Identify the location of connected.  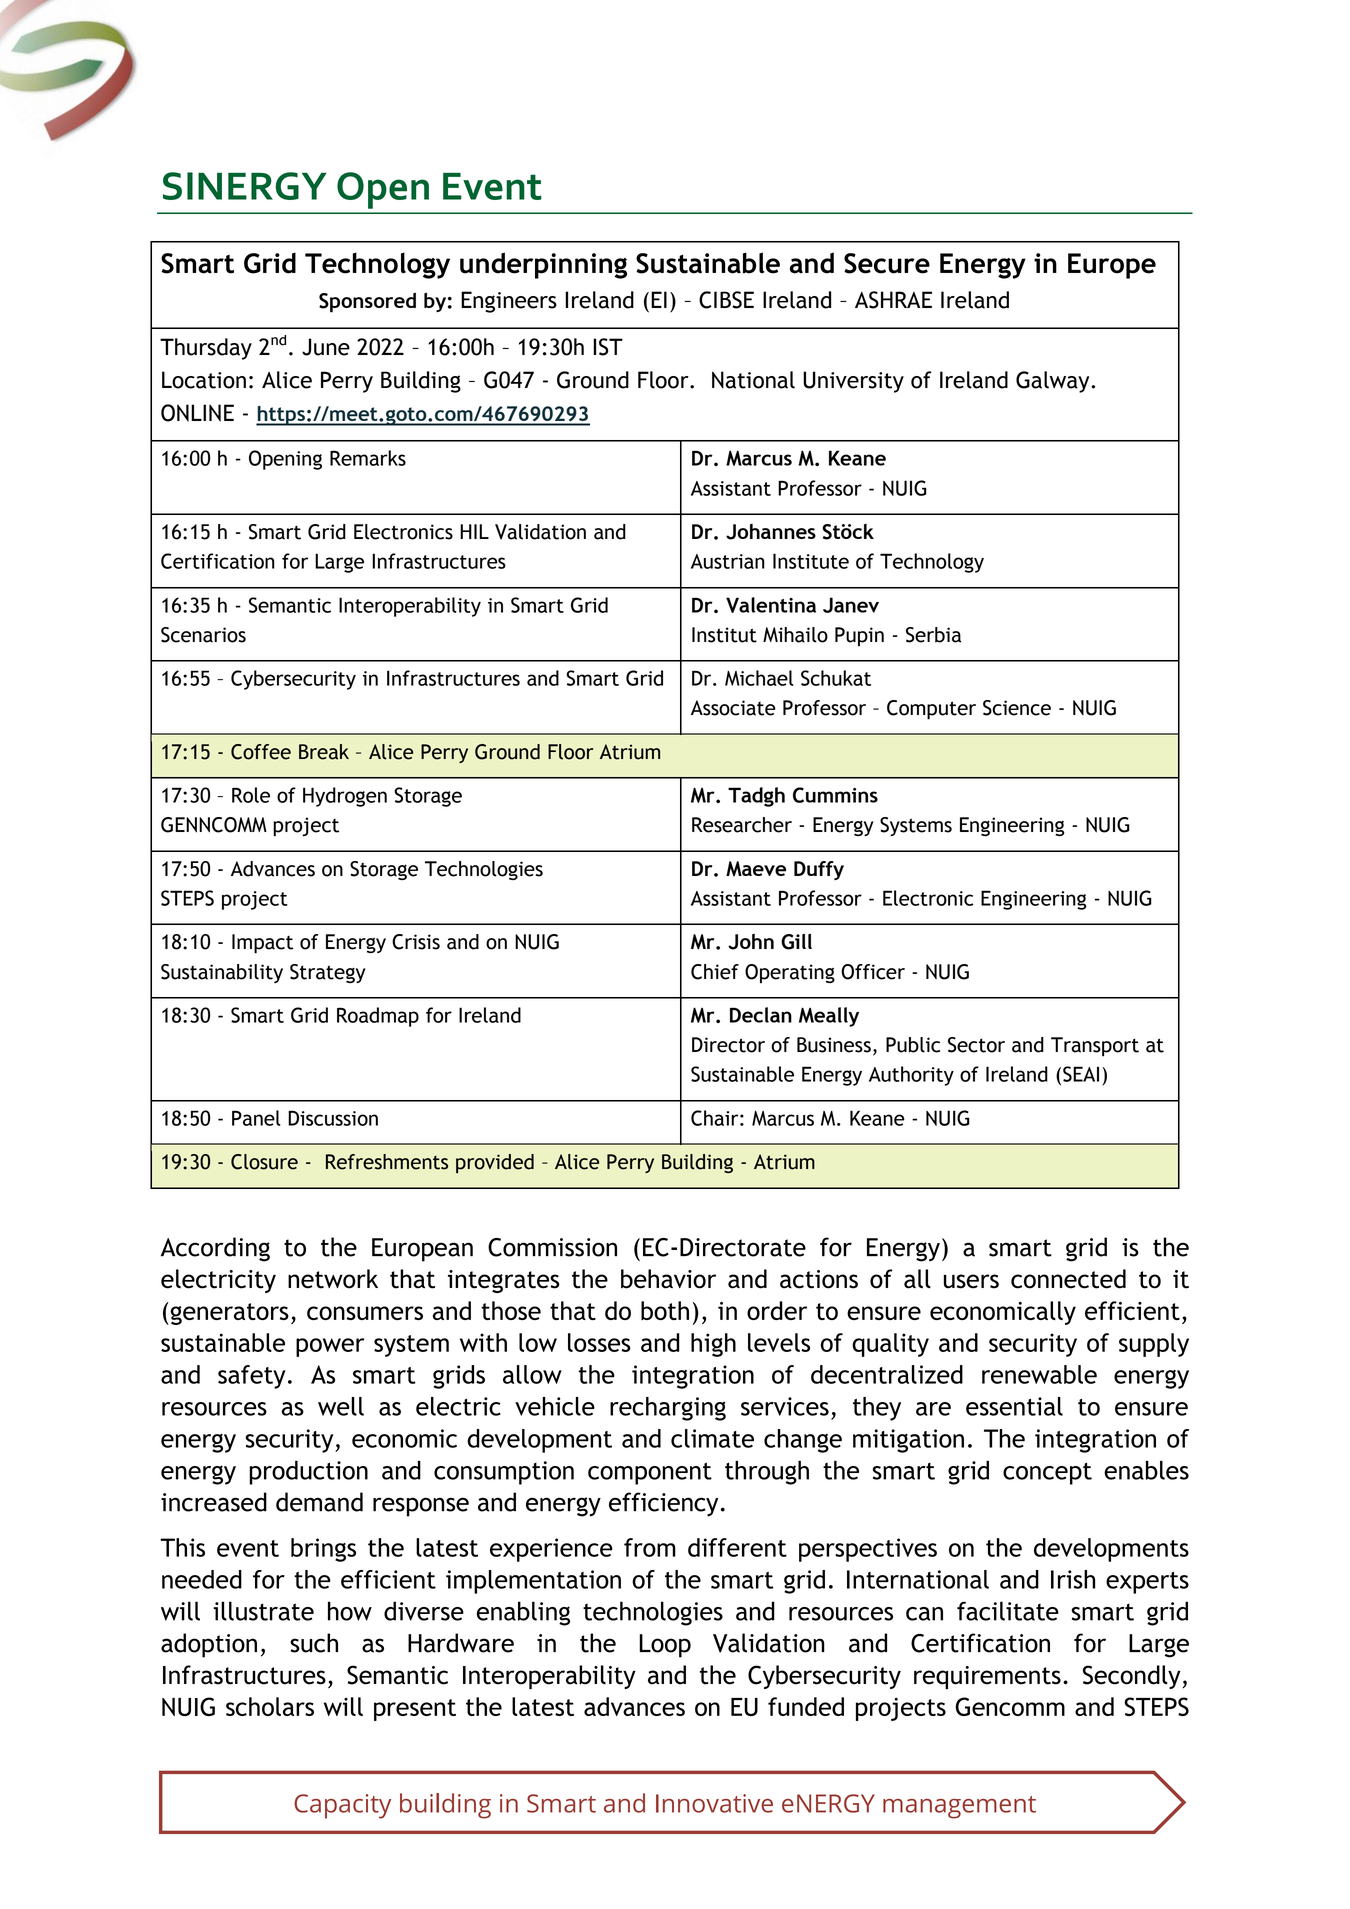
(1068, 1279).
